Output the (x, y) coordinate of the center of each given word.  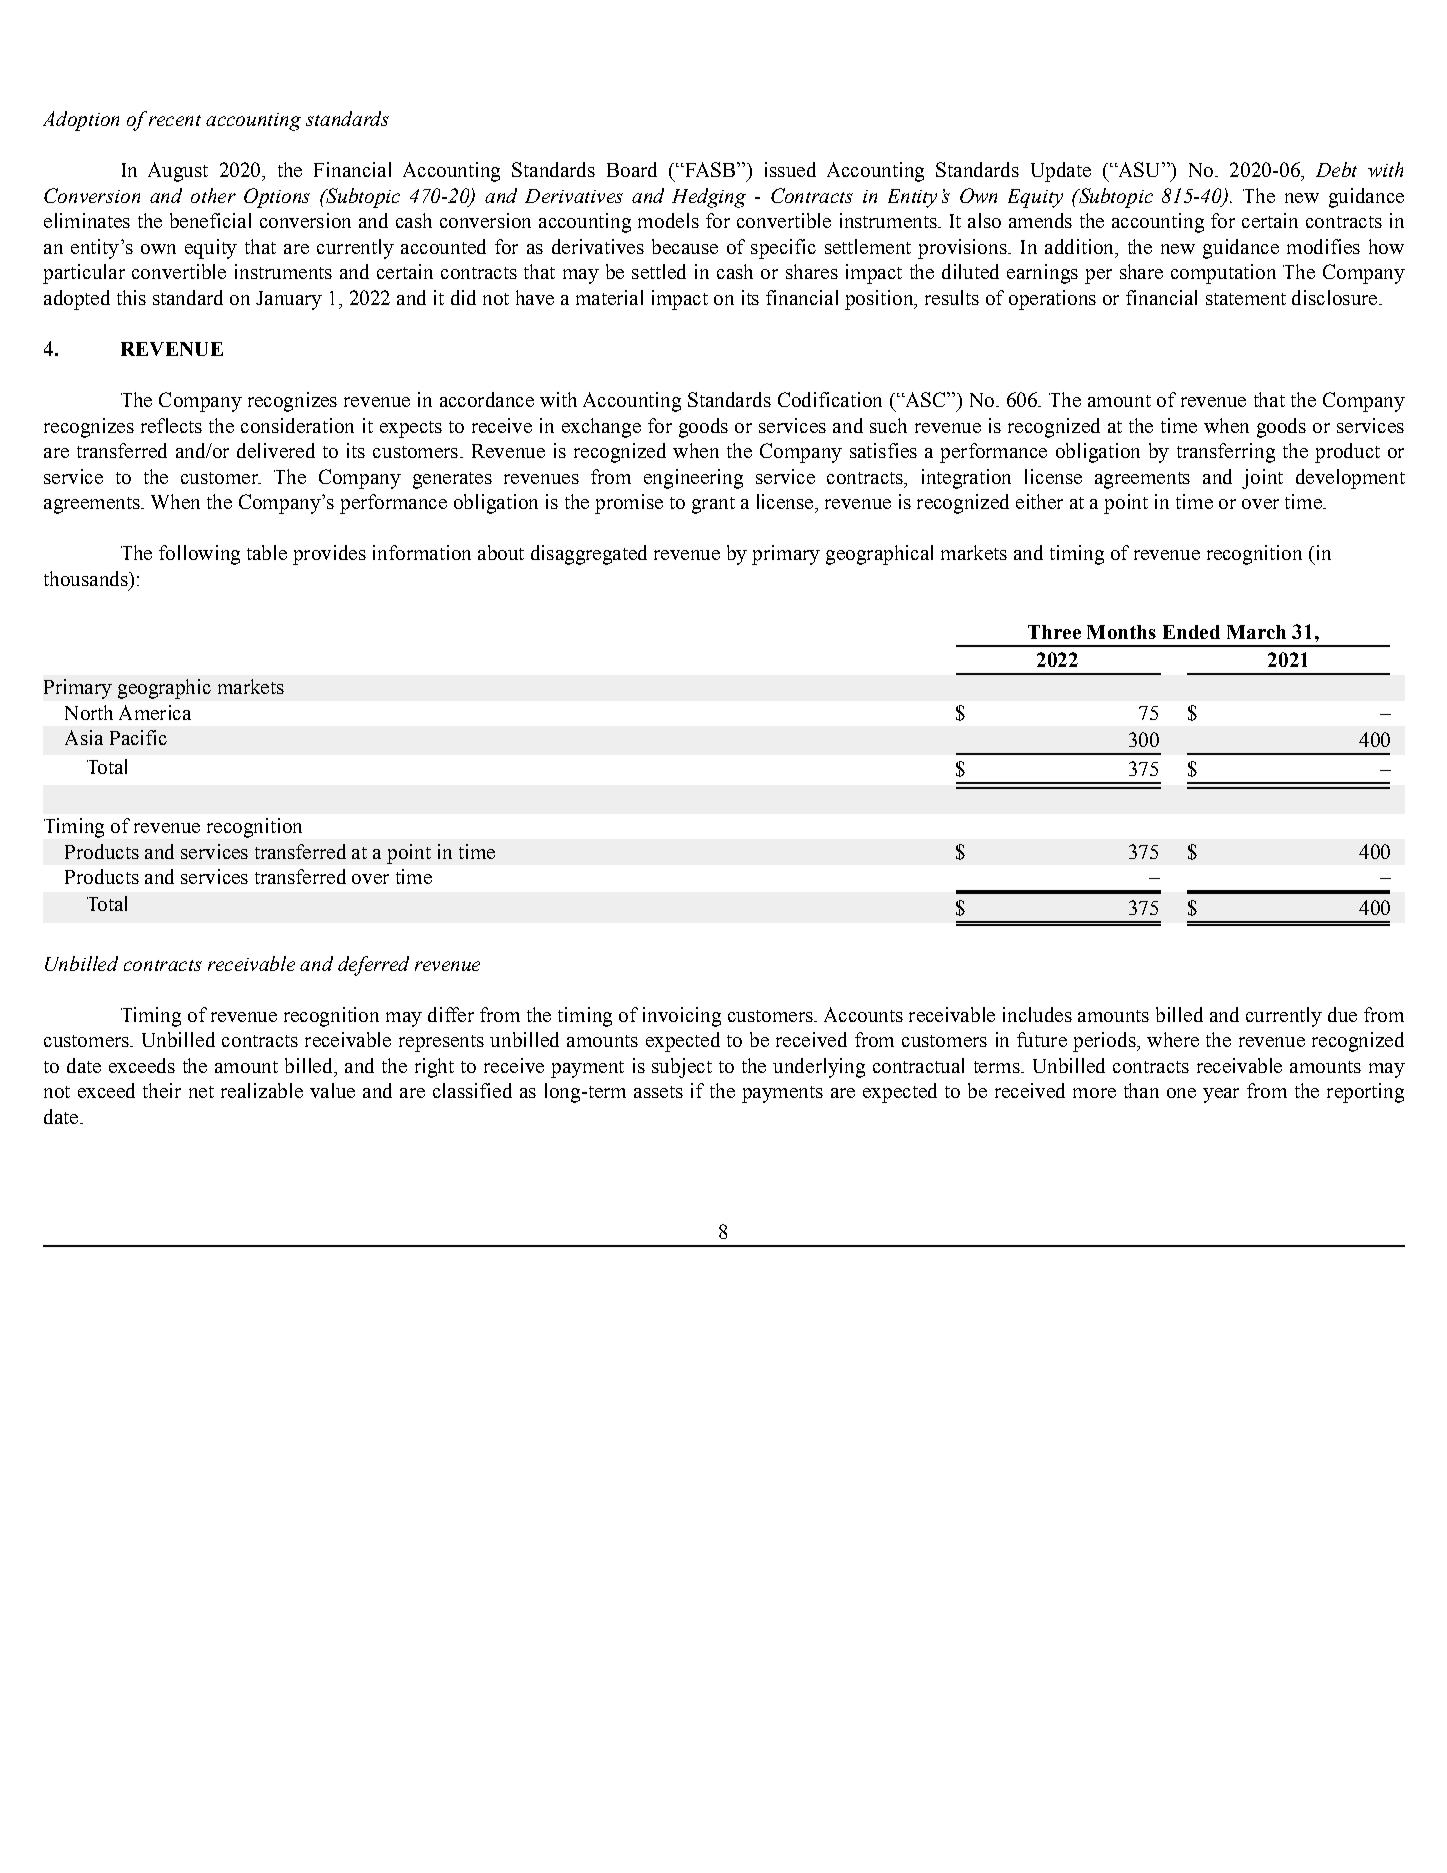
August (178, 172)
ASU (1139, 169)
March (1256, 632)
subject (682, 1068)
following (199, 555)
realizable (262, 1090)
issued (790, 169)
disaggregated (589, 555)
